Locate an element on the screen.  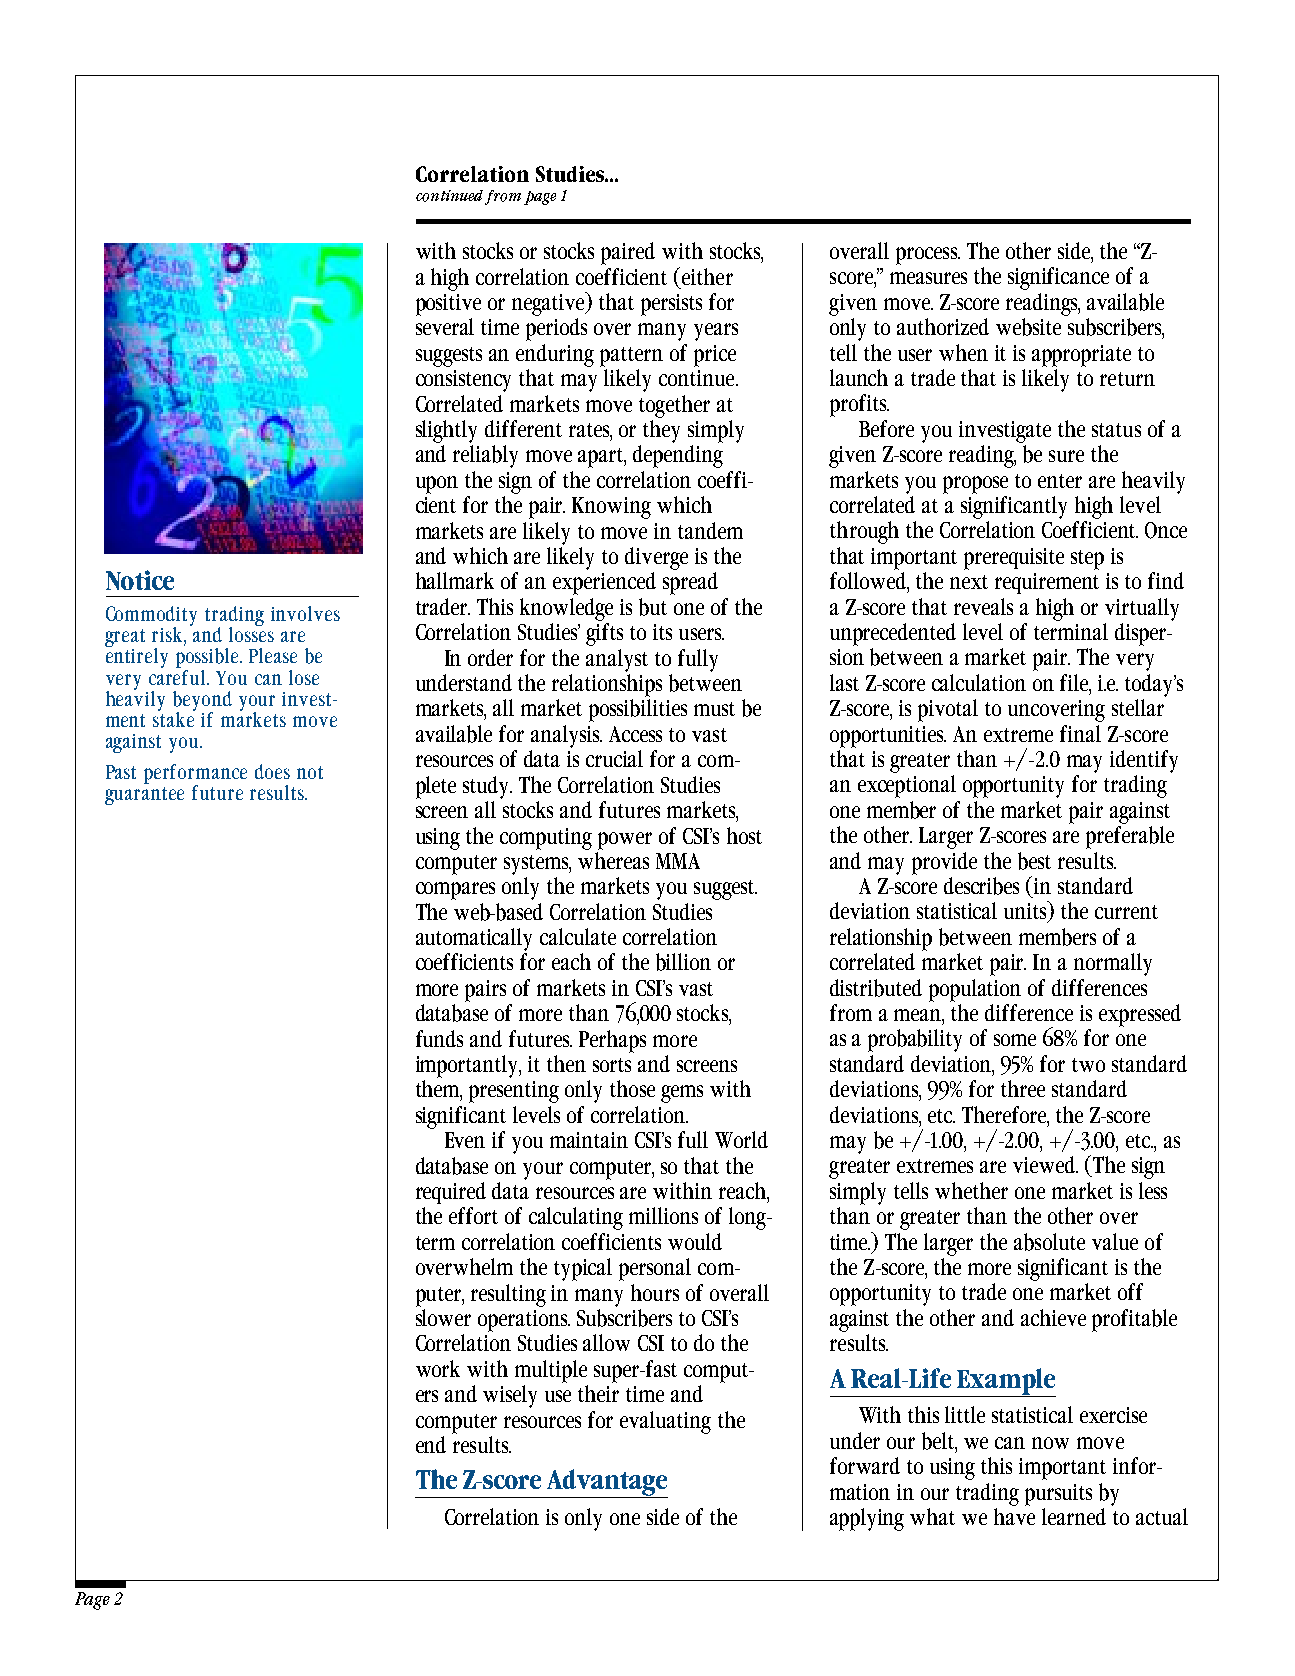
absolute is located at coordinates (1049, 1242).
